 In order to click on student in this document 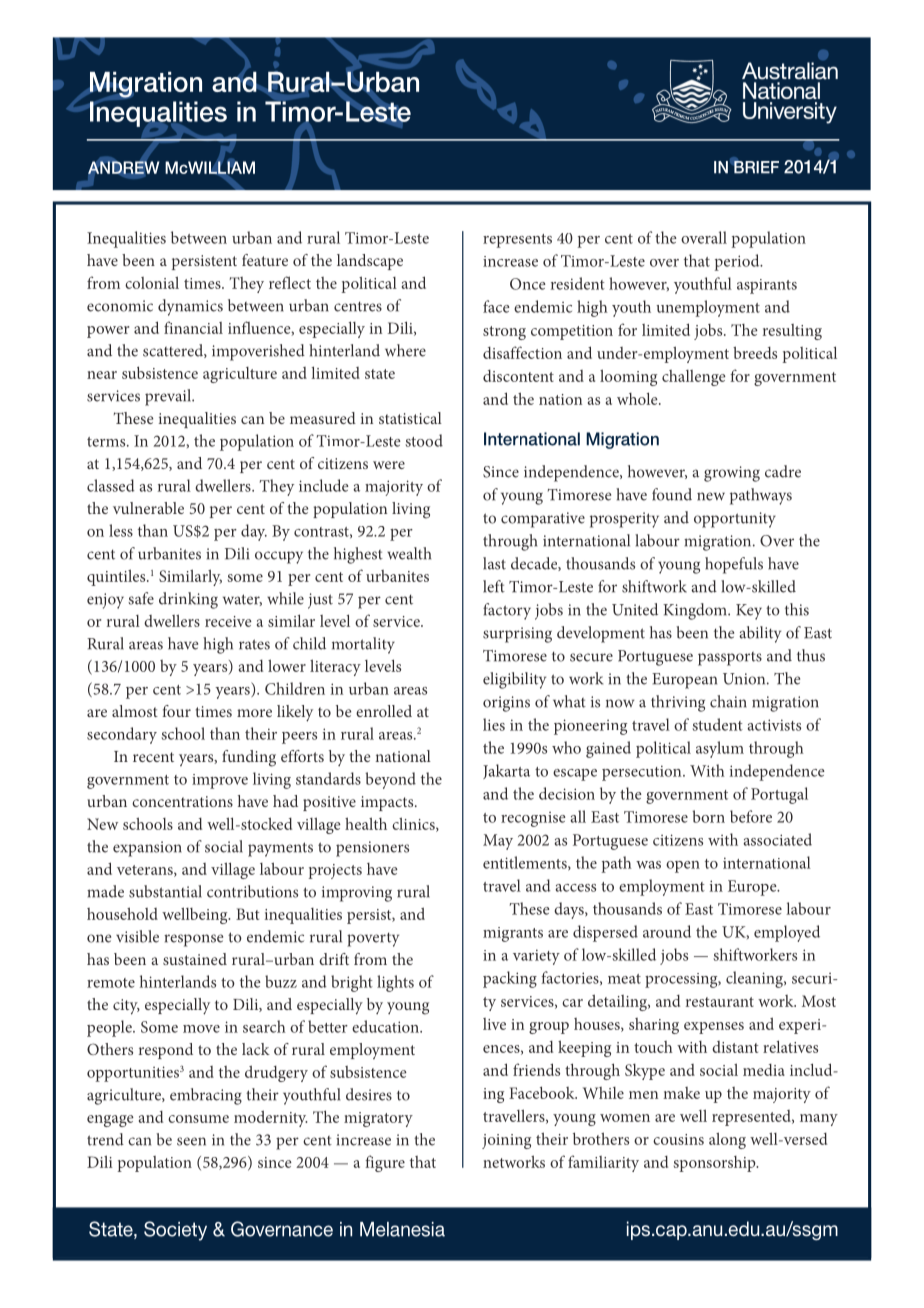, I will do `click(717, 724)`.
